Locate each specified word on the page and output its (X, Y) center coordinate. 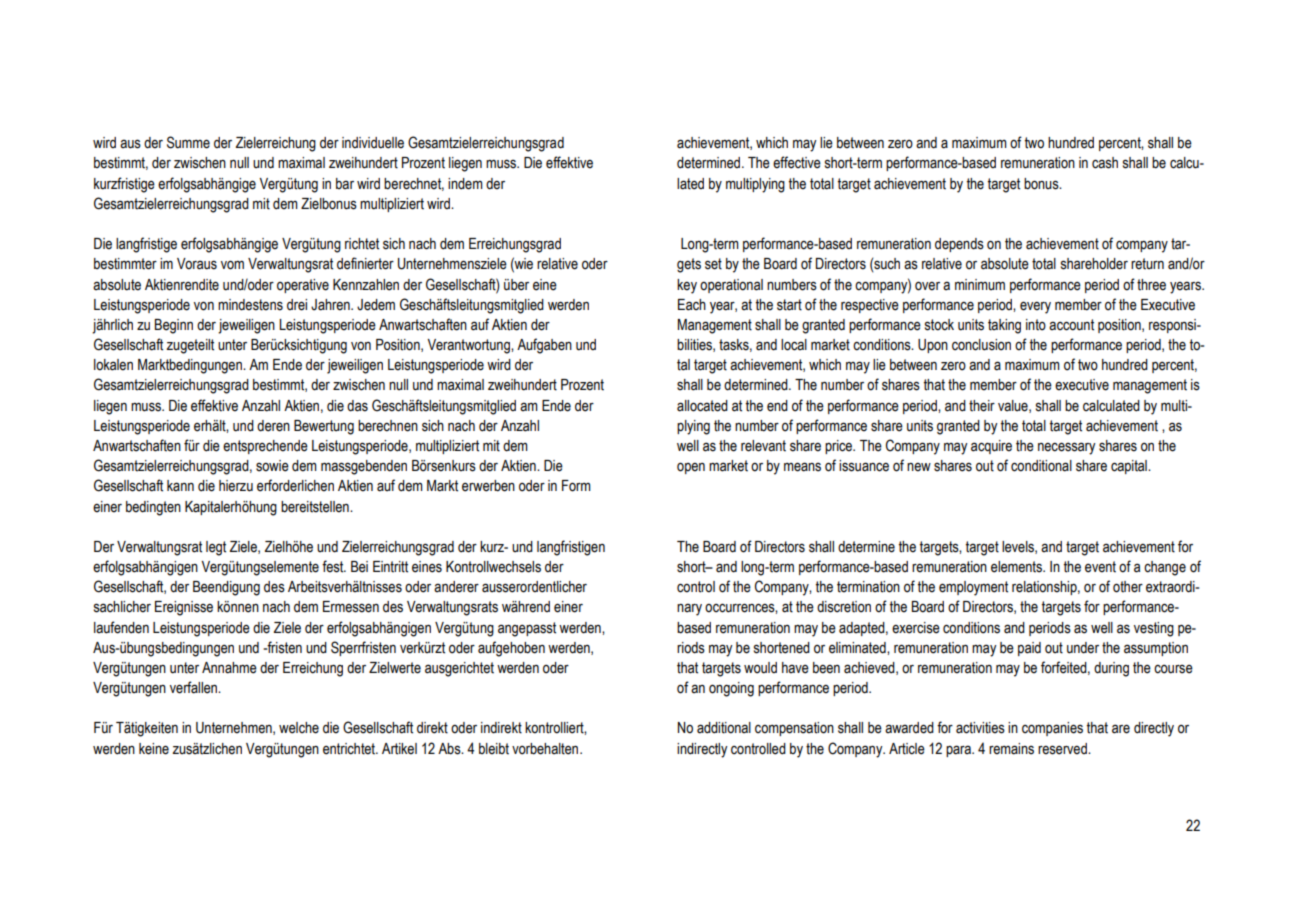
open (691, 468)
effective (797, 162)
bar (345, 183)
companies (1052, 729)
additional (724, 728)
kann (180, 486)
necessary (1067, 448)
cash (1105, 163)
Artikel (399, 749)
